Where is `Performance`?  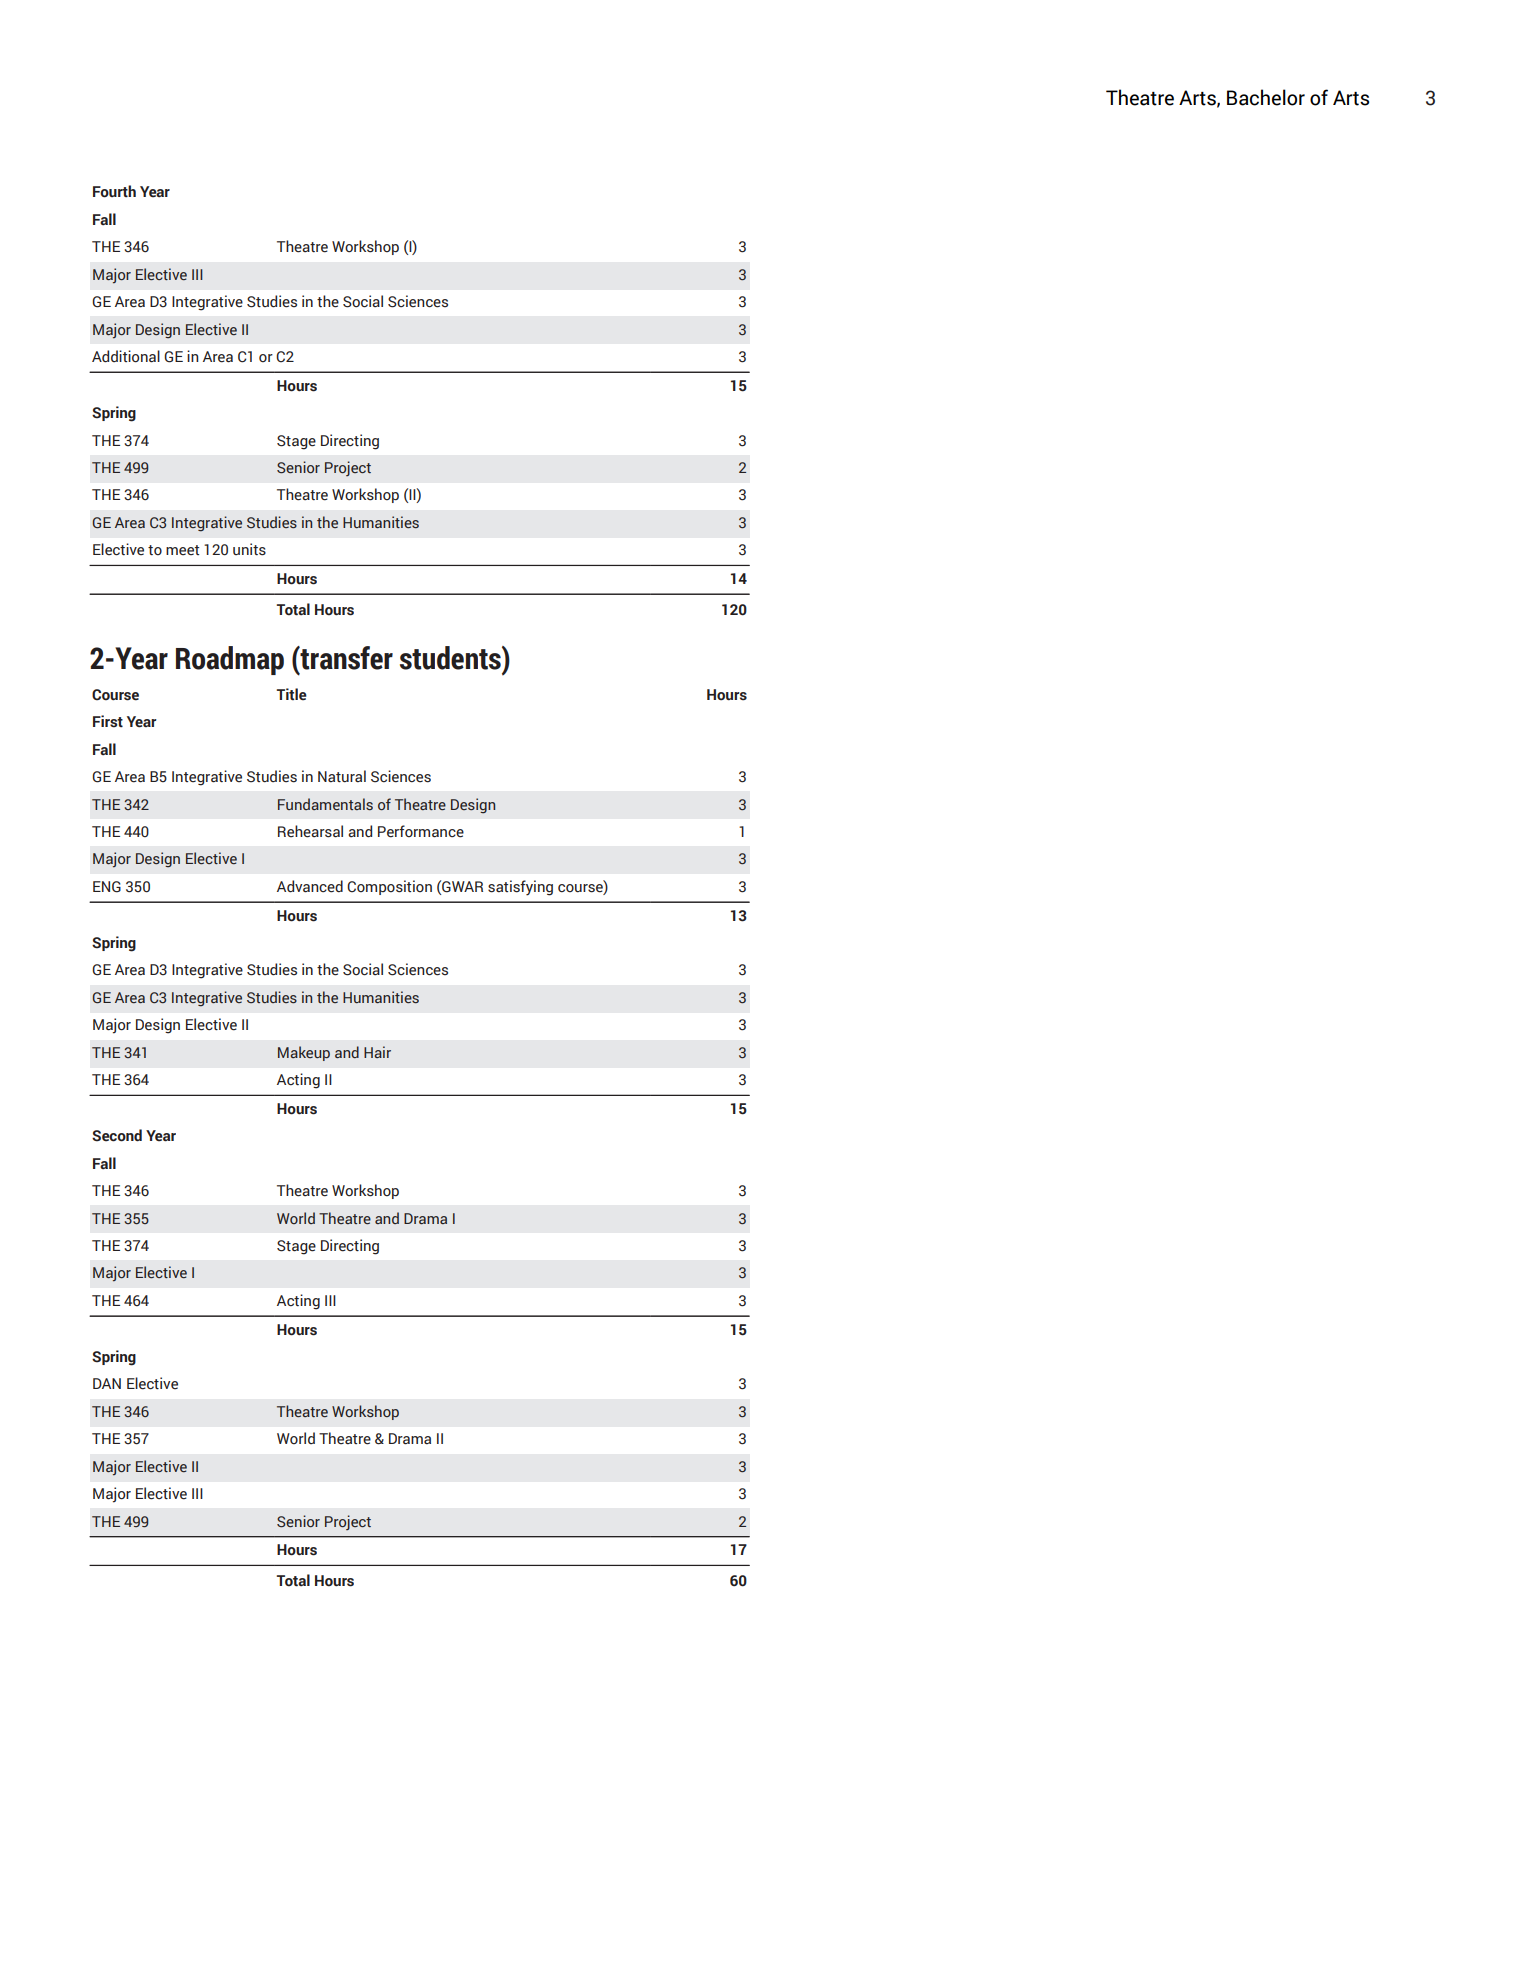
Performance is located at coordinates (421, 831).
